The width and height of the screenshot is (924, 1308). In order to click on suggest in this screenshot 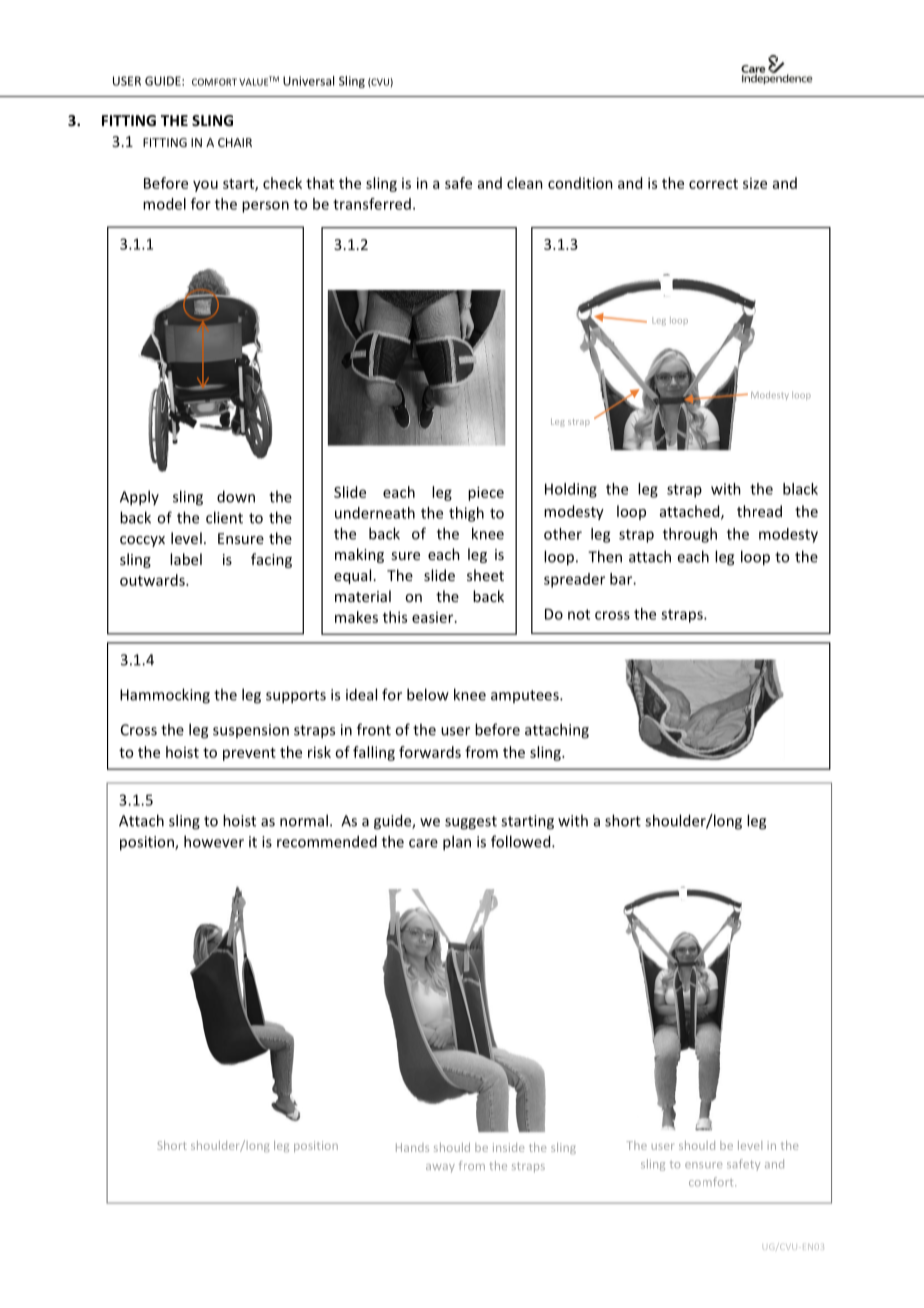, I will do `click(471, 823)`.
